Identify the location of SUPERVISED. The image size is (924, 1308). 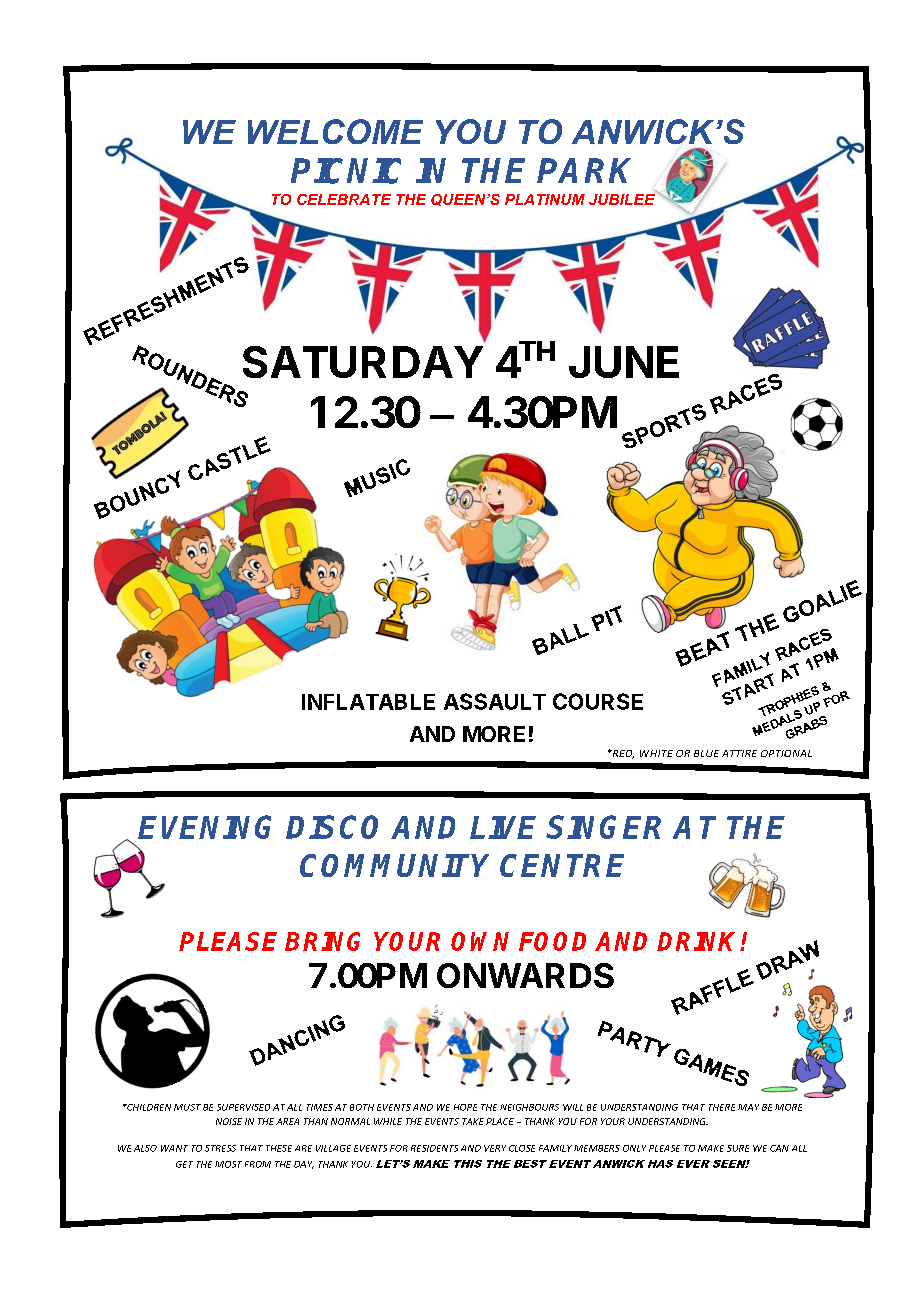
(243, 1107).
